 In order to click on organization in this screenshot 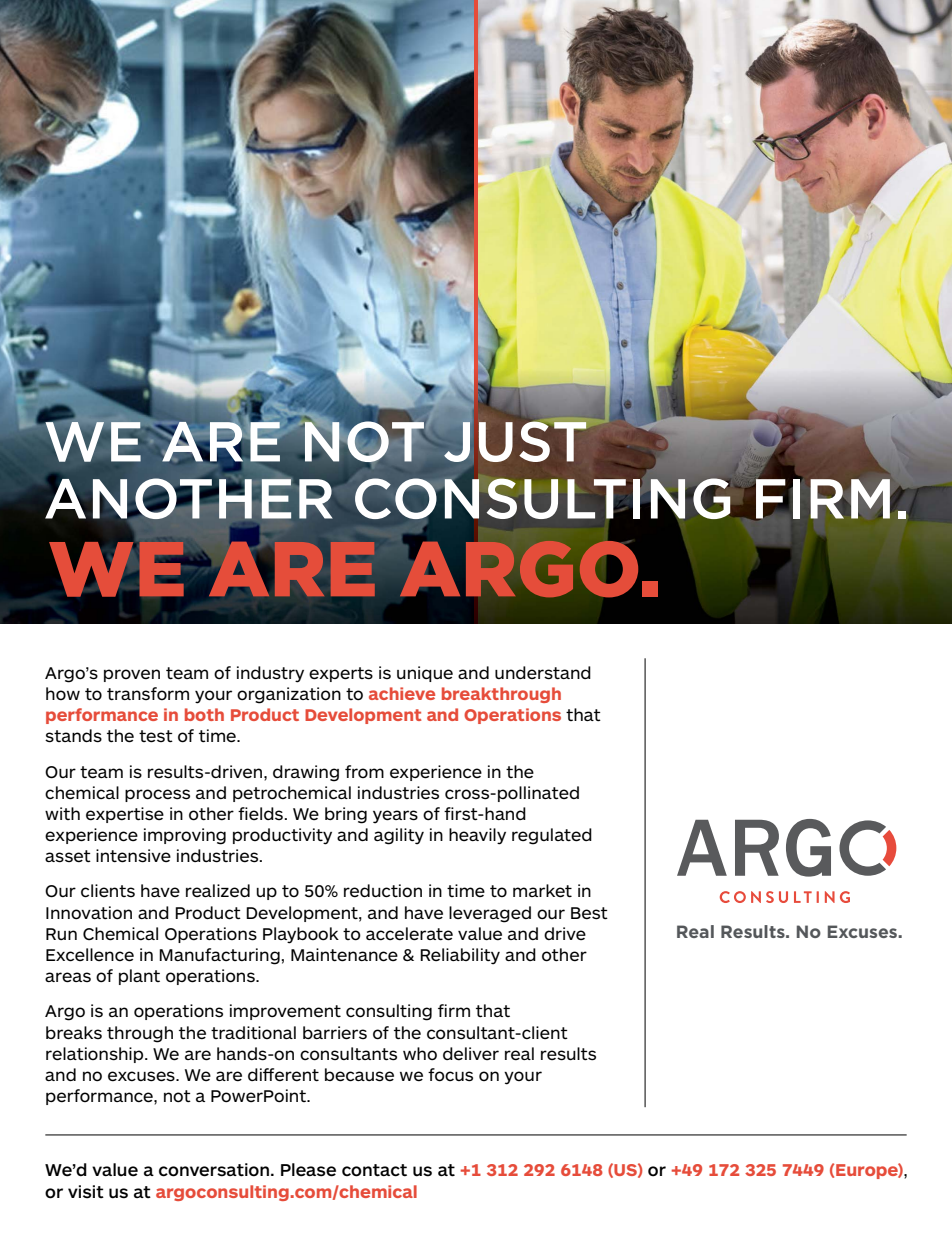, I will do `click(289, 695)`.
